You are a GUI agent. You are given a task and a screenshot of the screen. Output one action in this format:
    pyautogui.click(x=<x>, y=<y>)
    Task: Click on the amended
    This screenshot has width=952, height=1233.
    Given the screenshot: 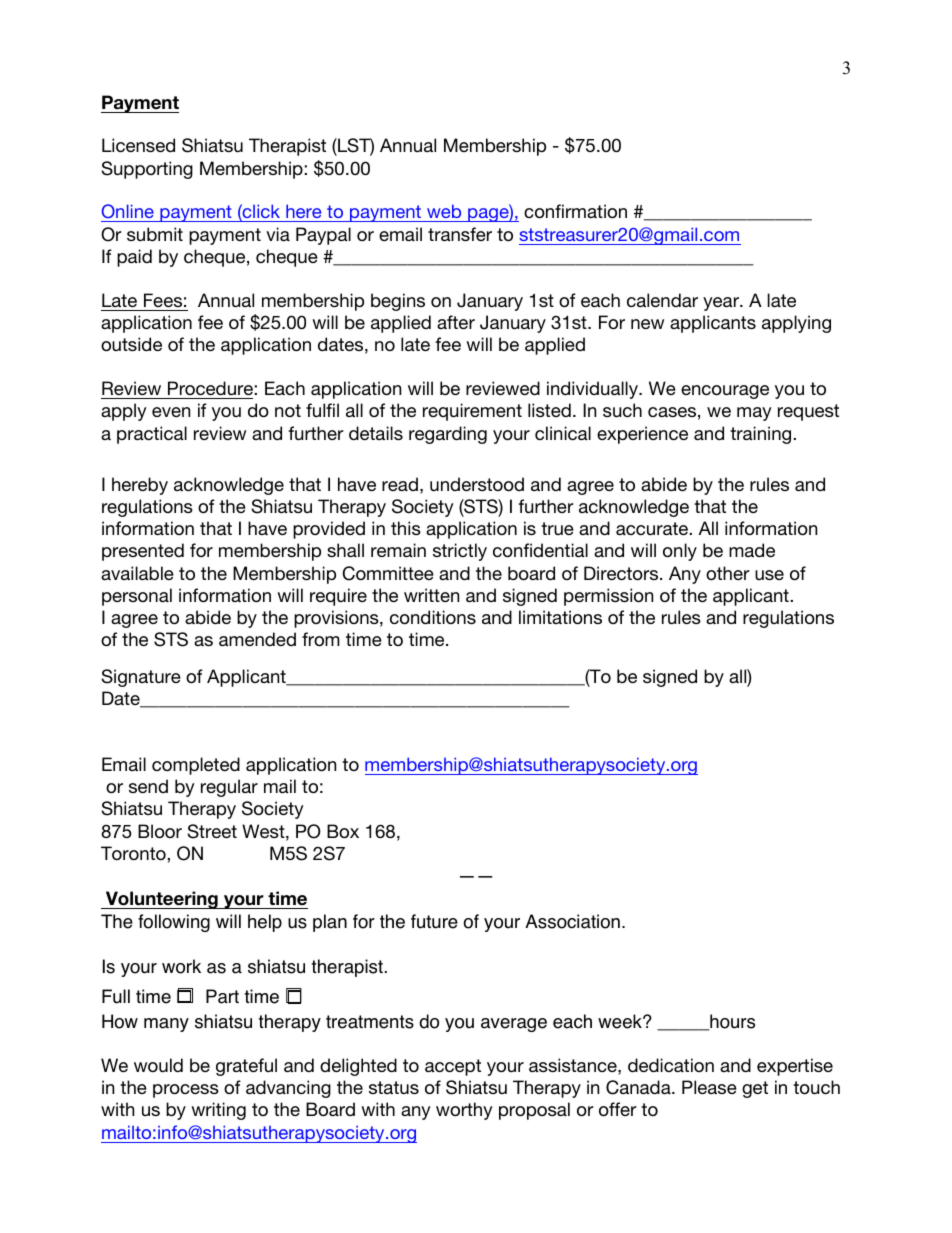 What is the action you would take?
    pyautogui.click(x=257, y=639)
